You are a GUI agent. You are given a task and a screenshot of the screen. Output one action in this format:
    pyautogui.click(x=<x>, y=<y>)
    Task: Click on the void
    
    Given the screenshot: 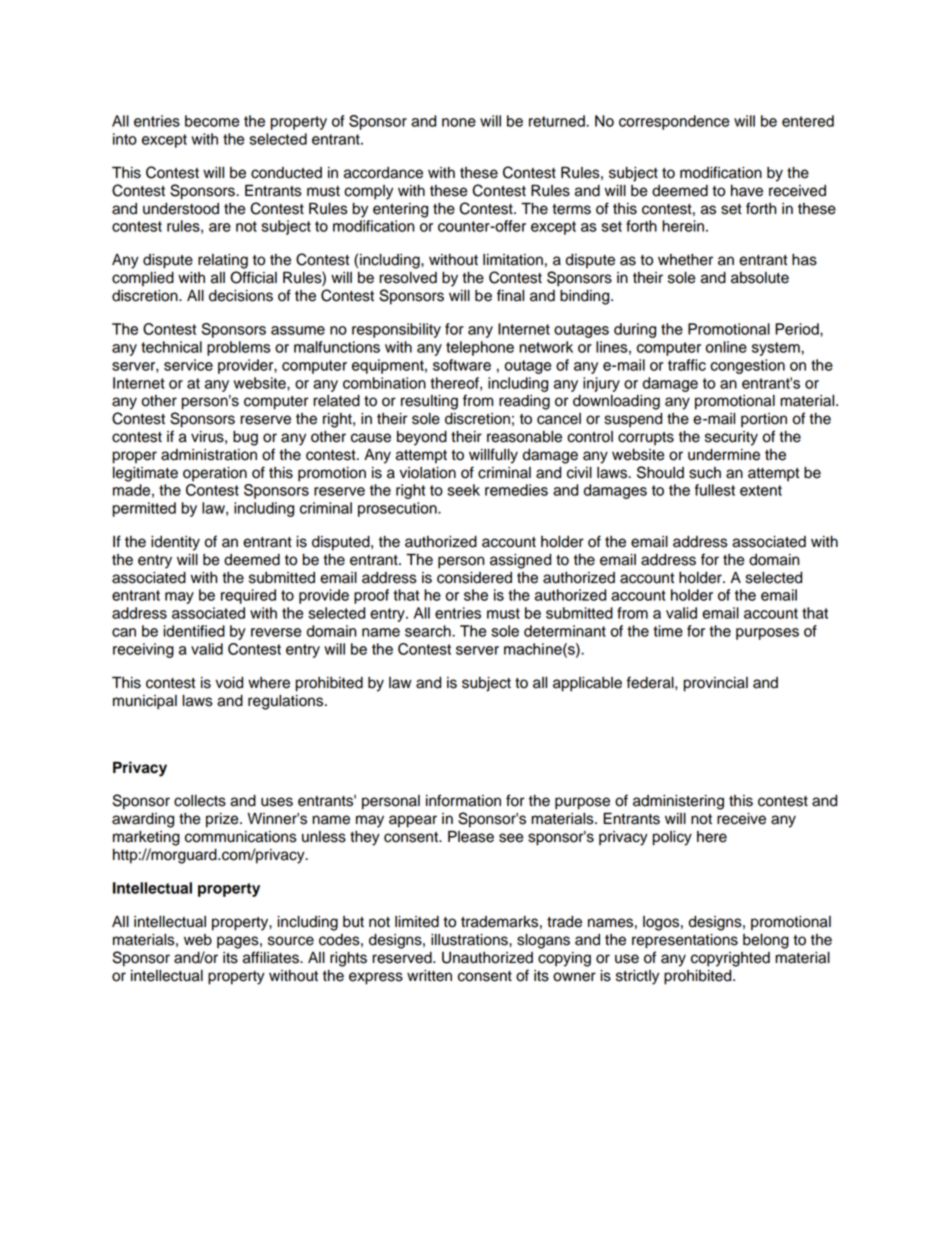 What is the action you would take?
    pyautogui.click(x=229, y=683)
